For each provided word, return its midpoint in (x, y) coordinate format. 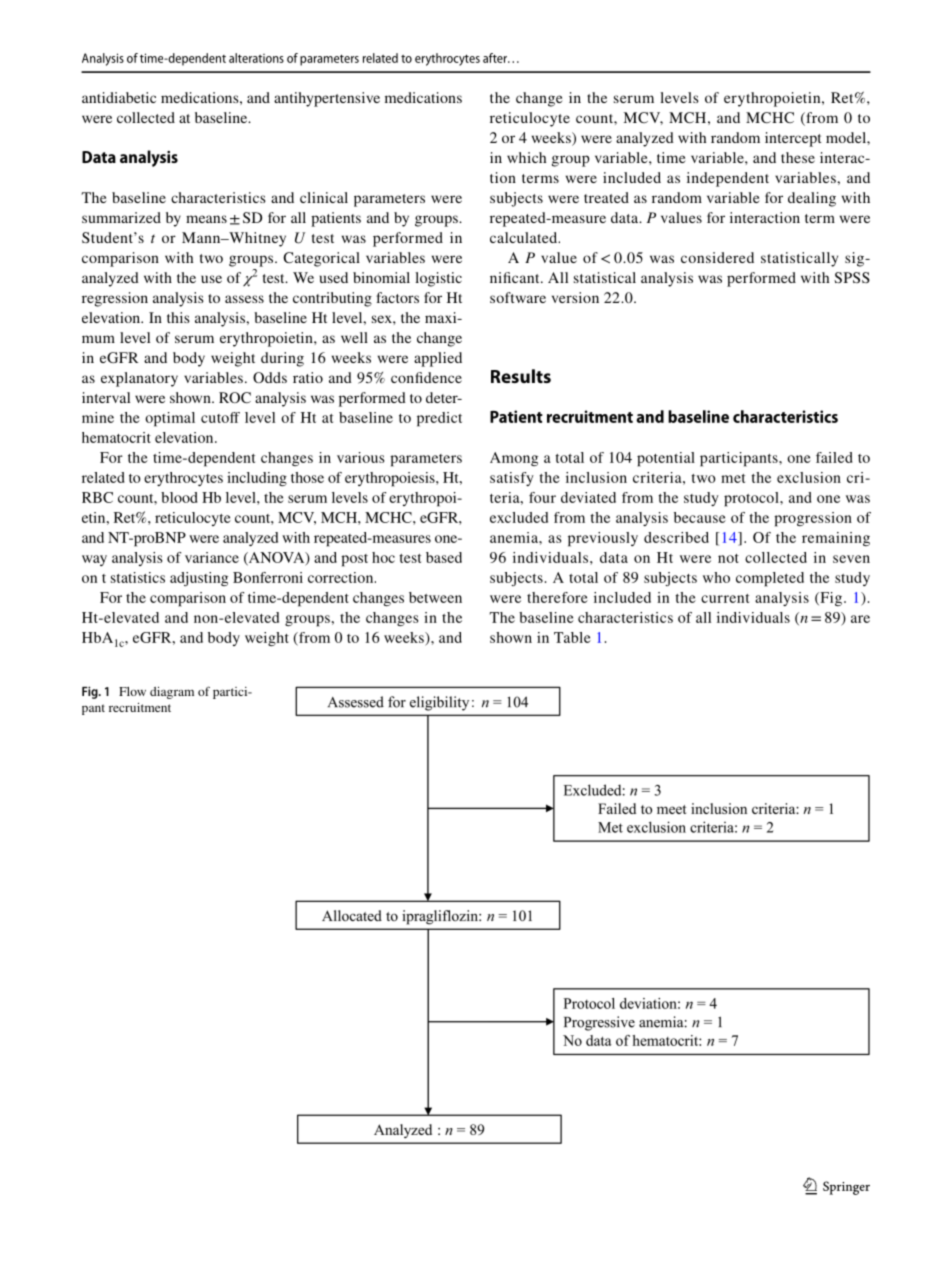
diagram (172, 693)
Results (521, 376)
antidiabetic (119, 97)
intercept (793, 139)
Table (572, 637)
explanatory (139, 379)
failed (834, 457)
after (496, 58)
